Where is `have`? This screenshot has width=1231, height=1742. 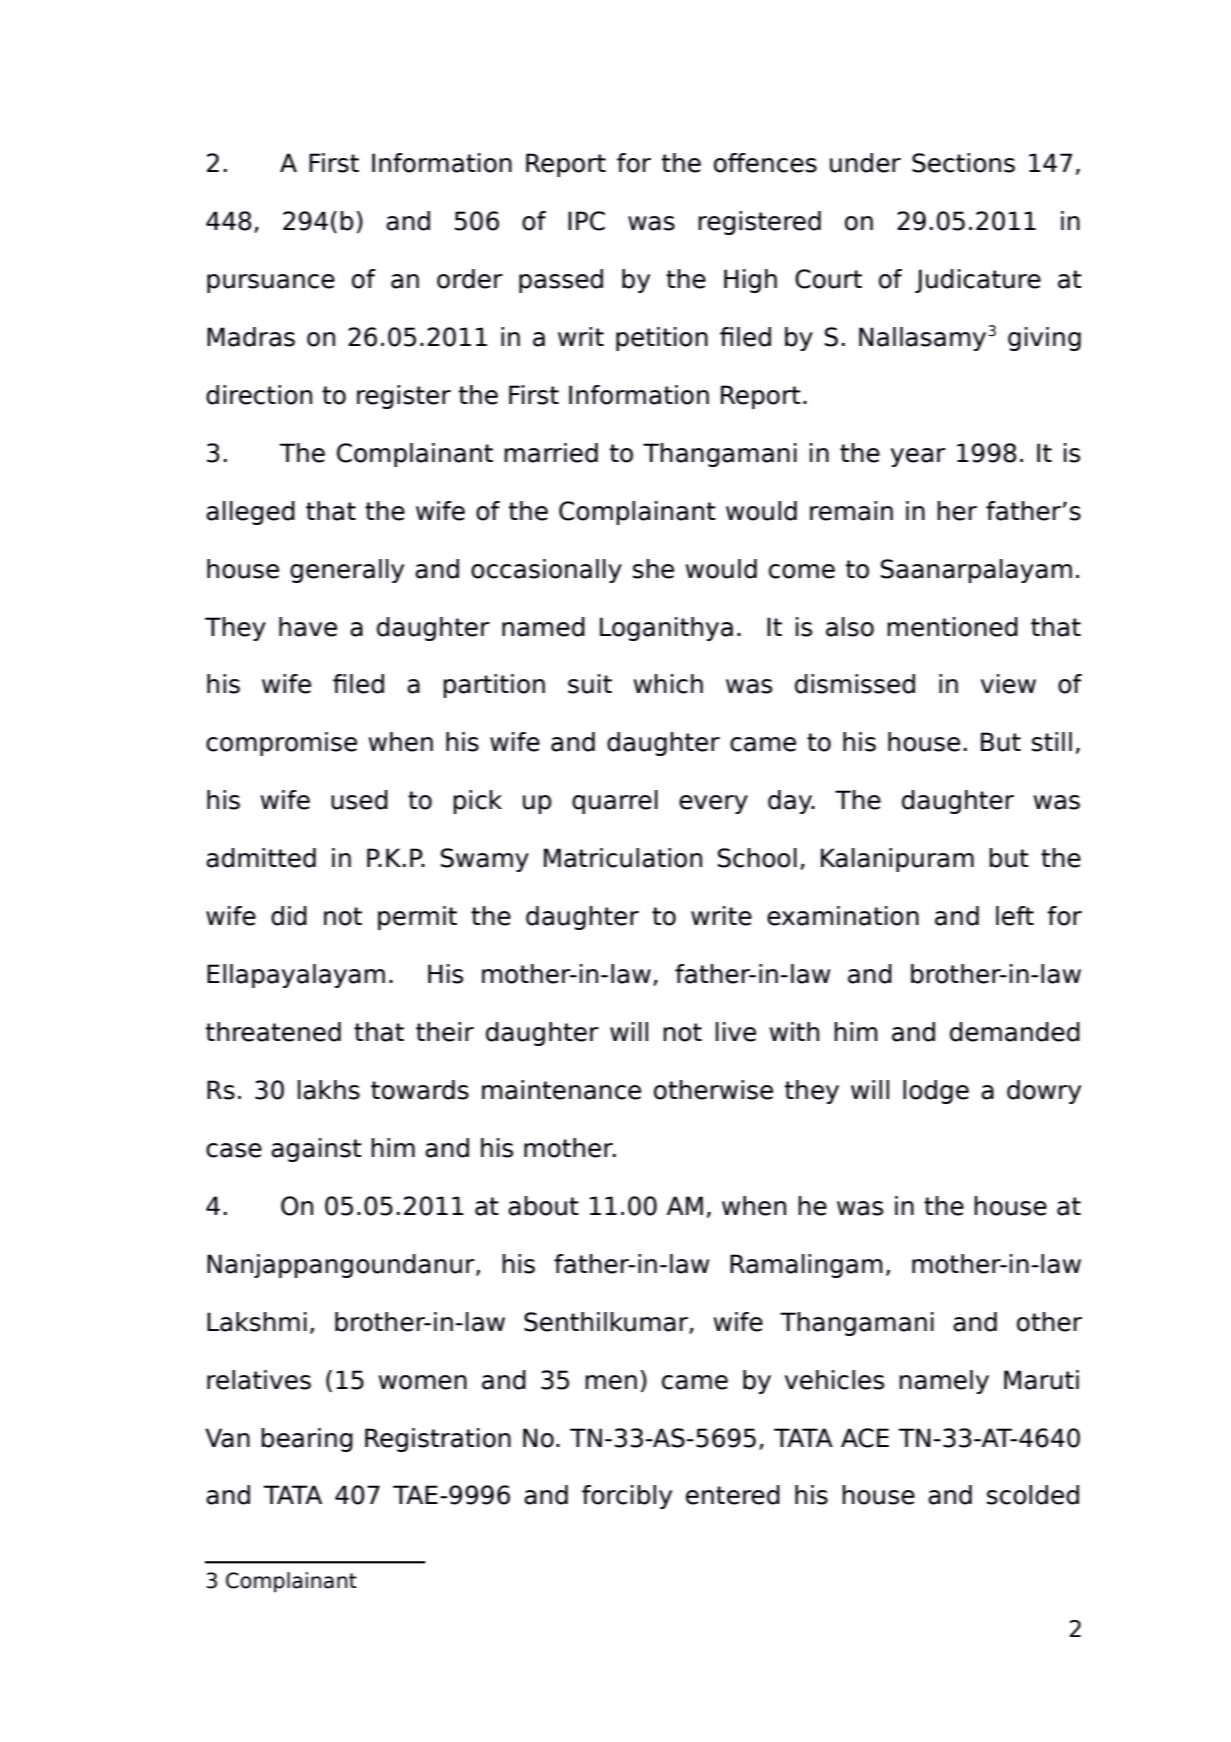
have is located at coordinates (308, 627).
